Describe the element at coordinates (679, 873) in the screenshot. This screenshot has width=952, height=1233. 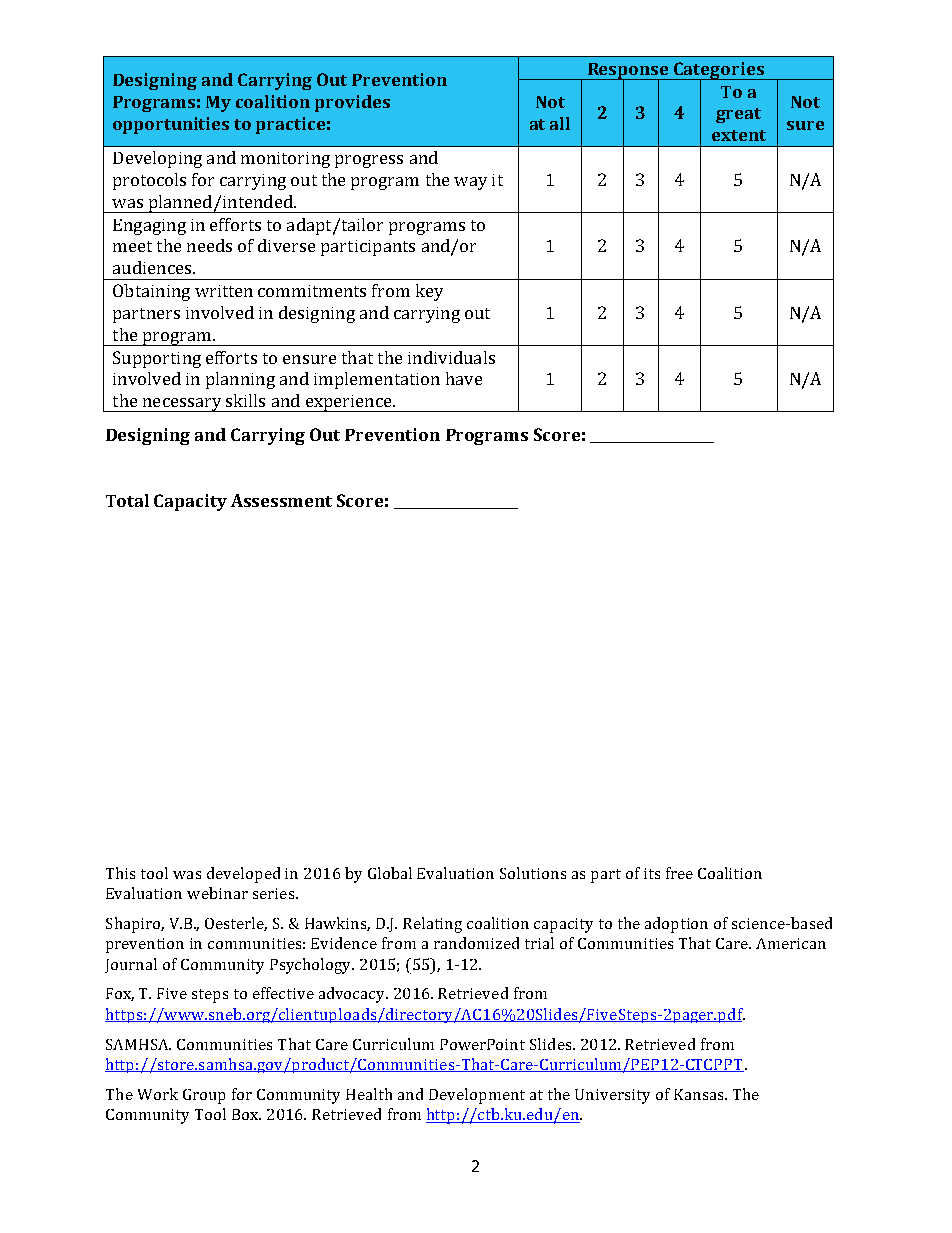
I see `free` at that location.
